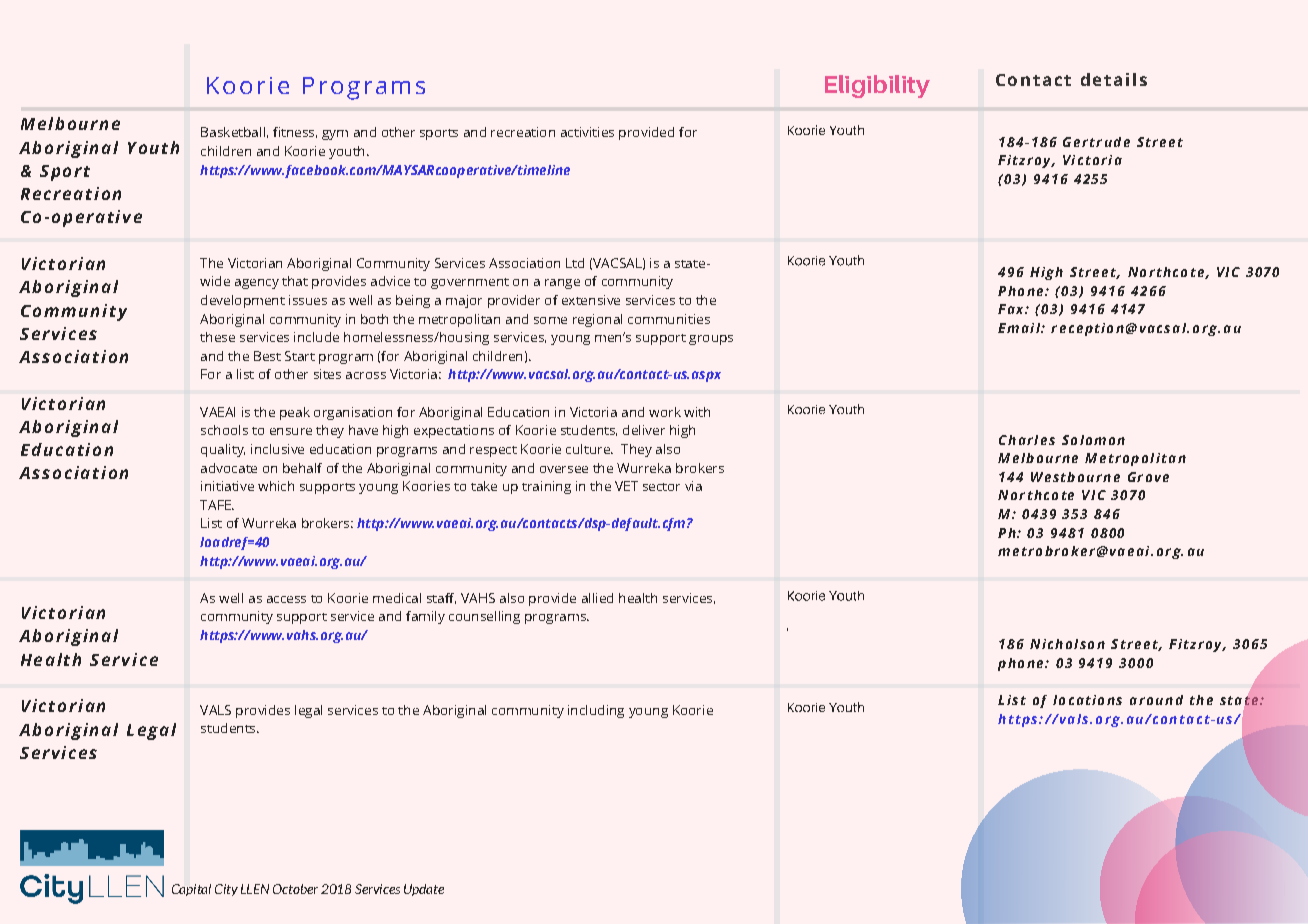  I want to click on details, so click(1114, 79).
